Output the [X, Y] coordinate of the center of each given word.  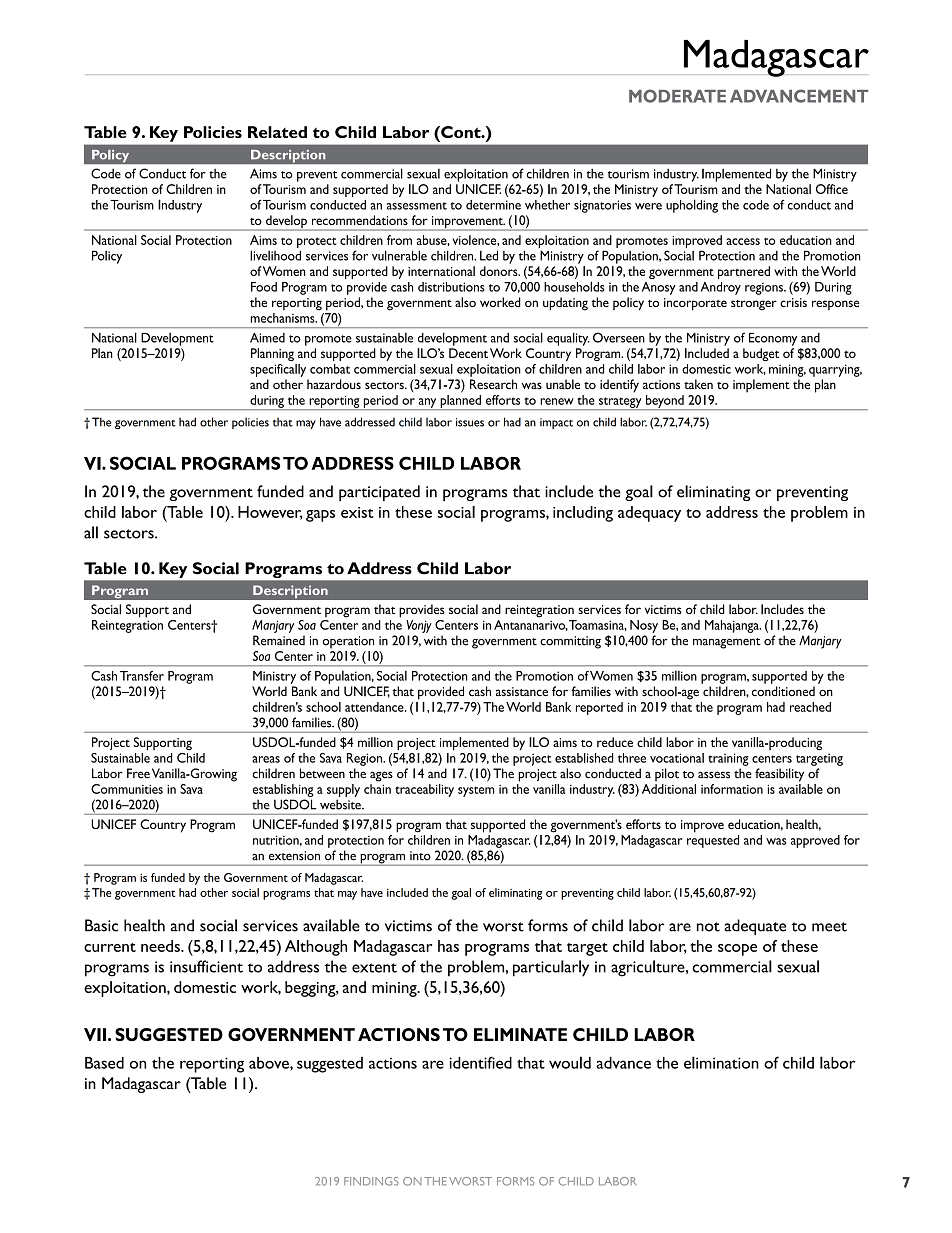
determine [493, 205]
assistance [522, 691]
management [727, 643]
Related [277, 132]
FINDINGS [371, 1181]
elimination [721, 1062]
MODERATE [677, 96]
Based [104, 1063]
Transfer [142, 676]
